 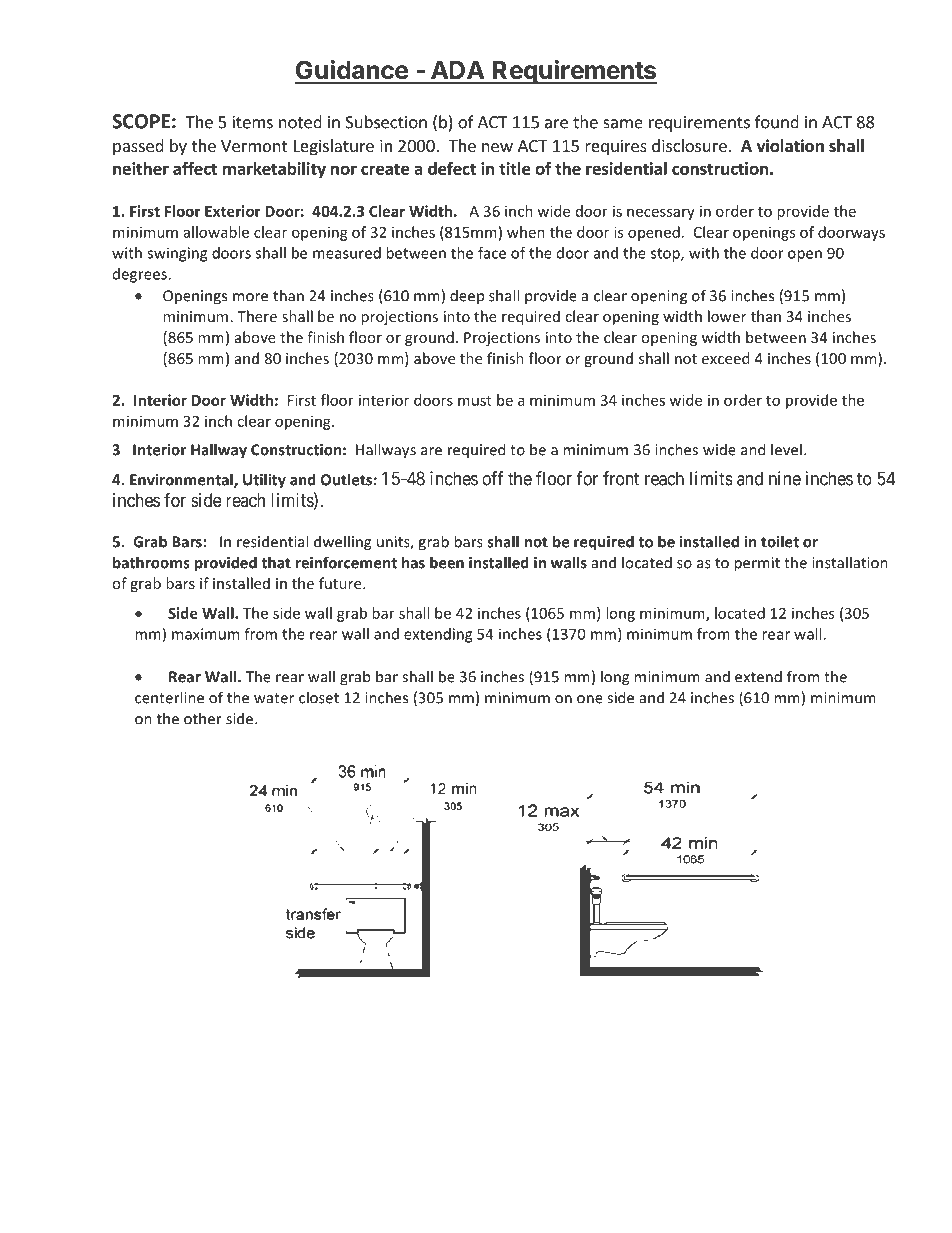 What do you see at coordinates (780, 541) in the image?
I see `toilet` at bounding box center [780, 541].
